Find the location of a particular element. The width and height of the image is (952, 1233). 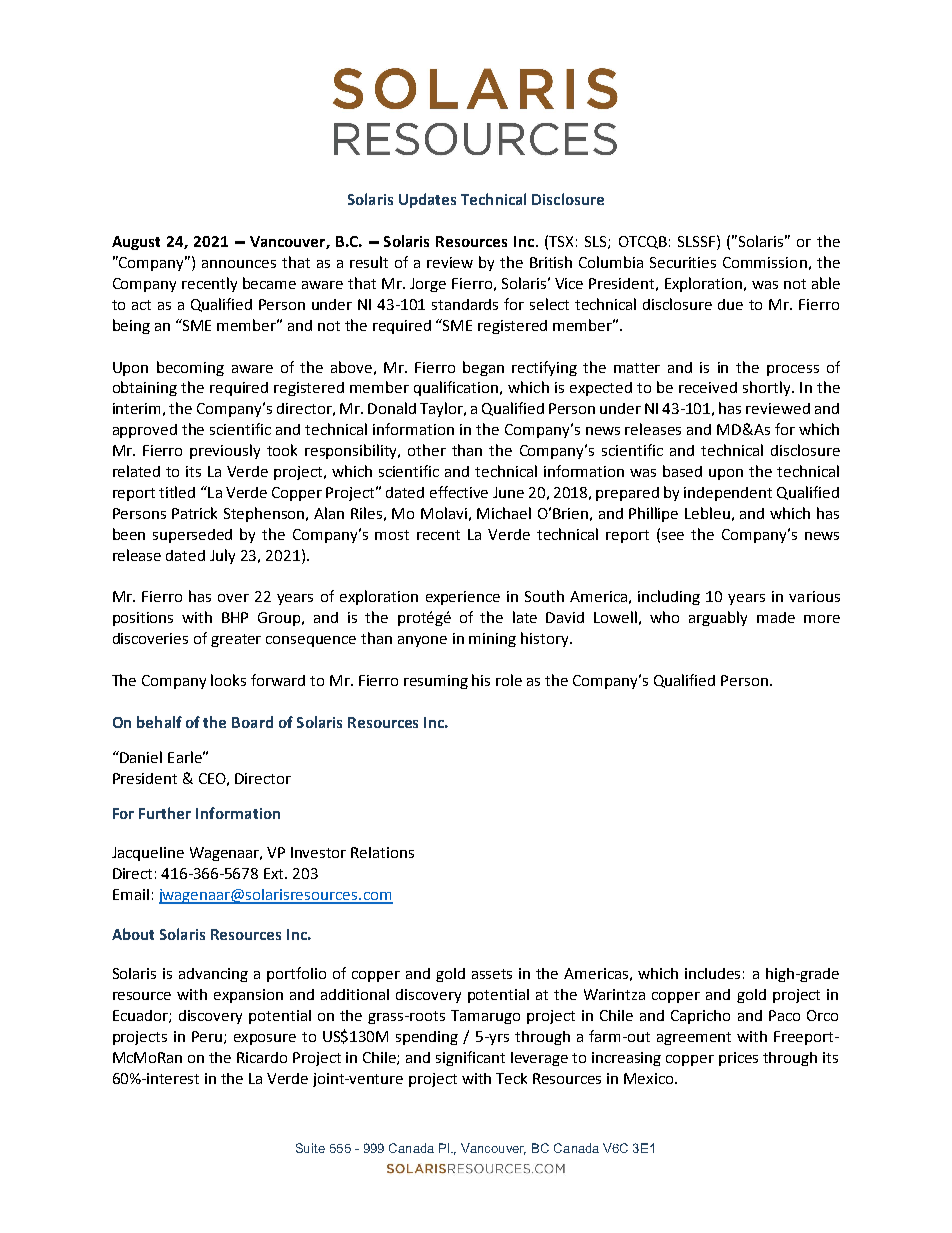

Commission is located at coordinates (765, 262).
